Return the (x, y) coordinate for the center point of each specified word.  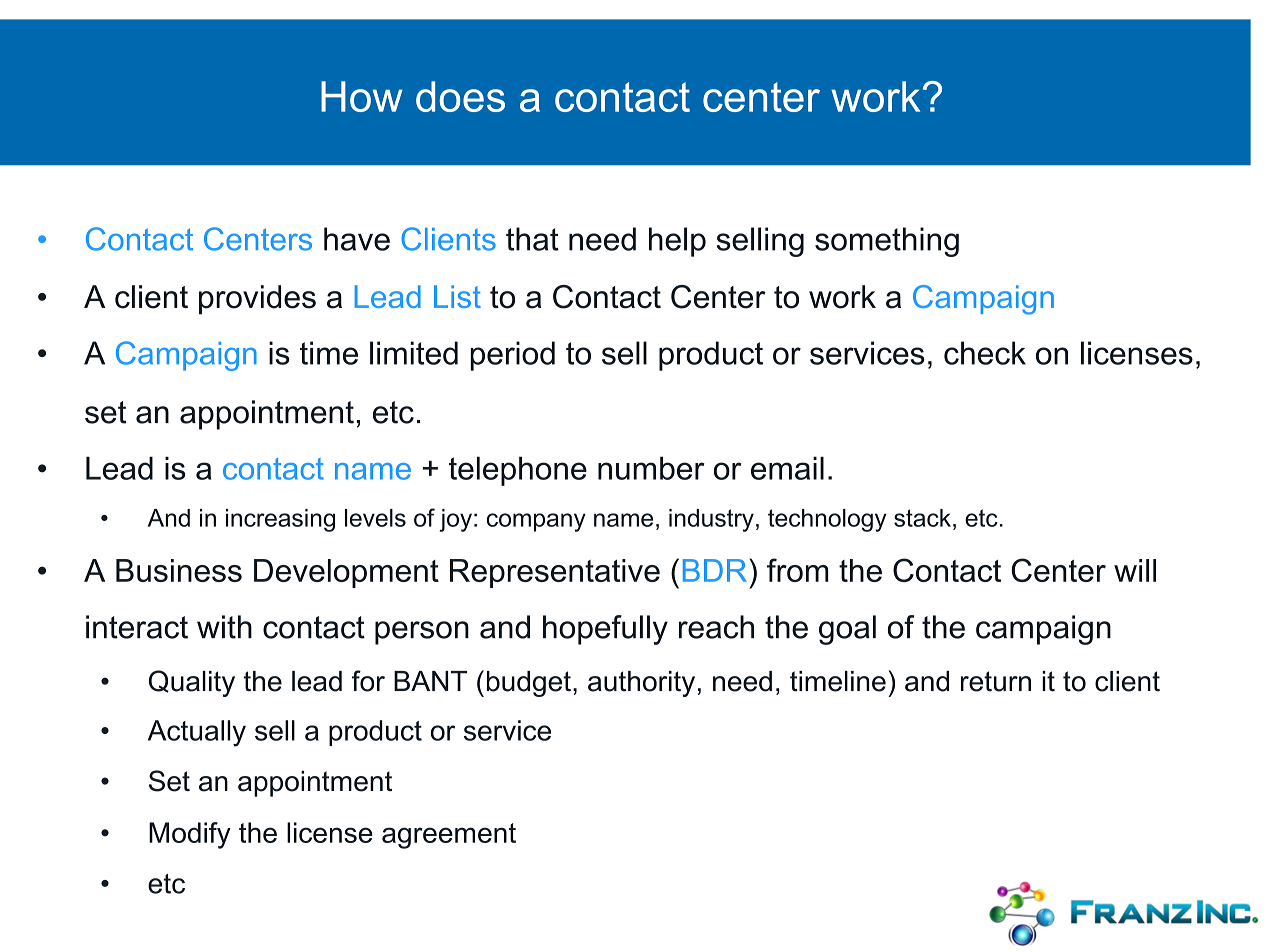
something (887, 242)
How (362, 96)
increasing (280, 520)
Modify (190, 835)
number (651, 468)
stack (922, 518)
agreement (449, 836)
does (460, 96)
